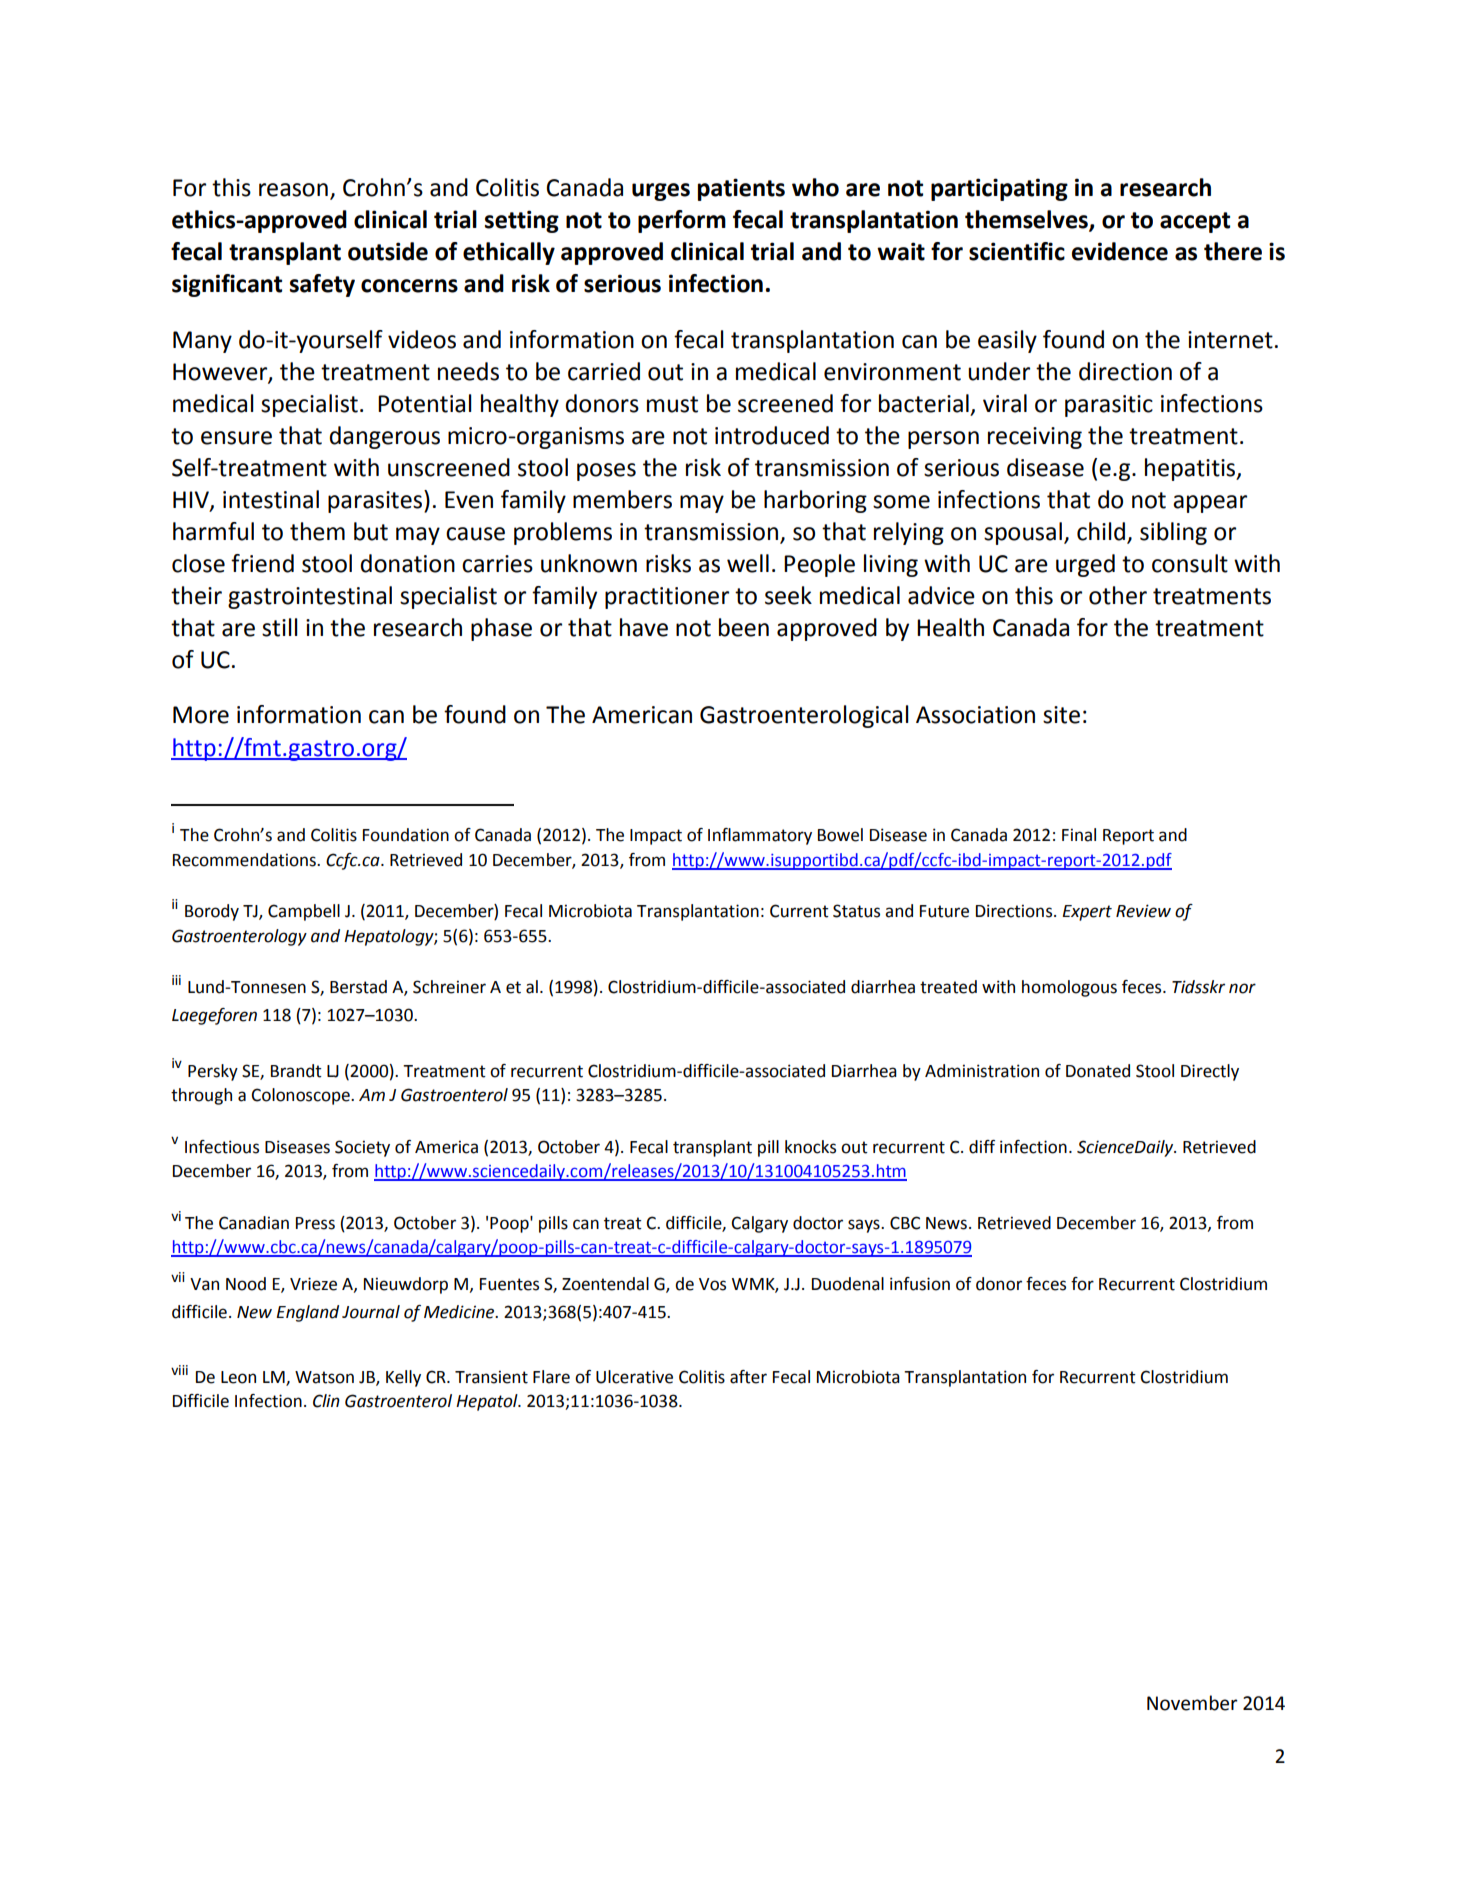 The image size is (1457, 1886). Describe the element at coordinates (667, 598) in the screenshot. I see `practitioner` at that location.
